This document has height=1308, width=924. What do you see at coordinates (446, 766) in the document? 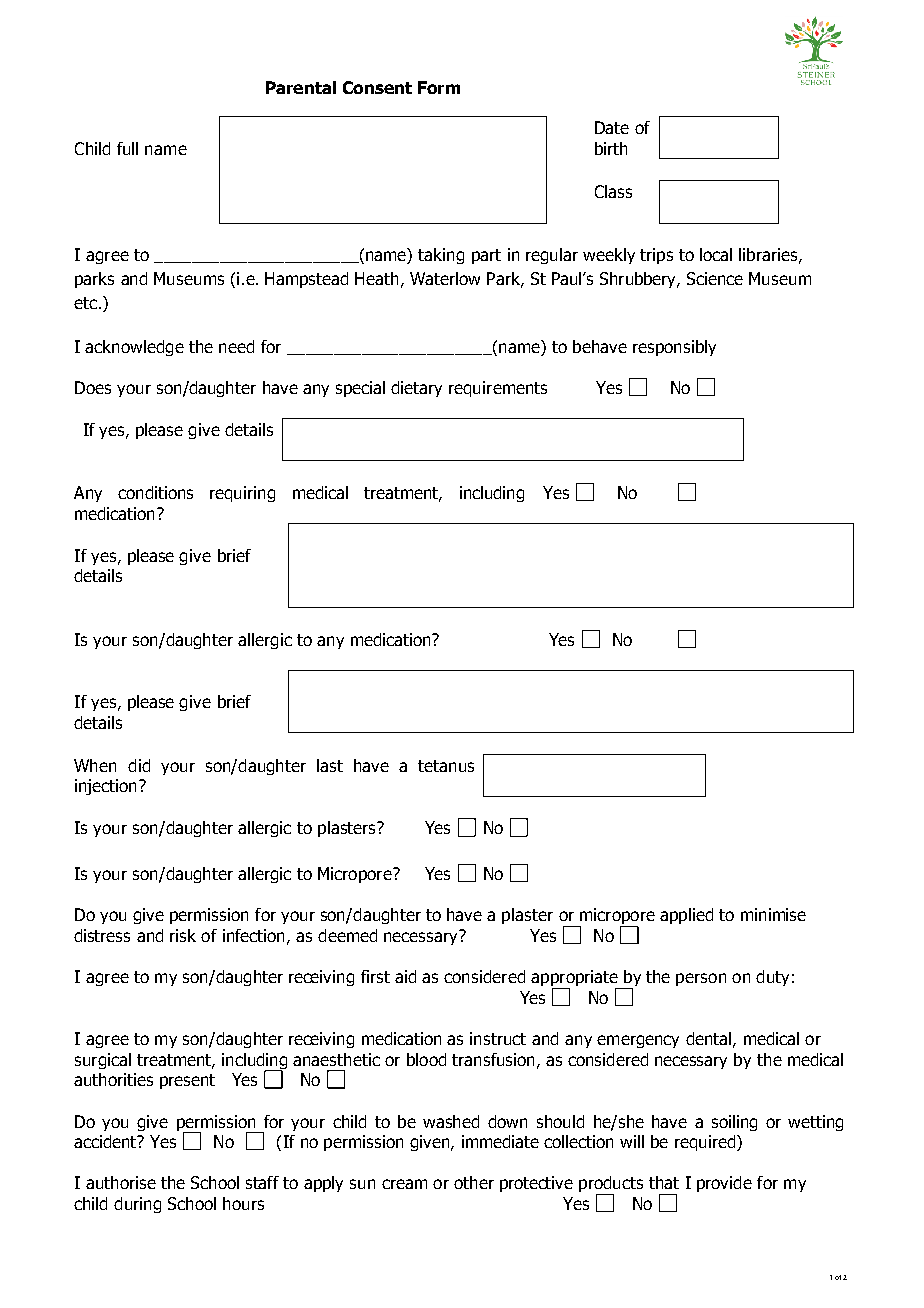
I see `tetanus` at bounding box center [446, 766].
